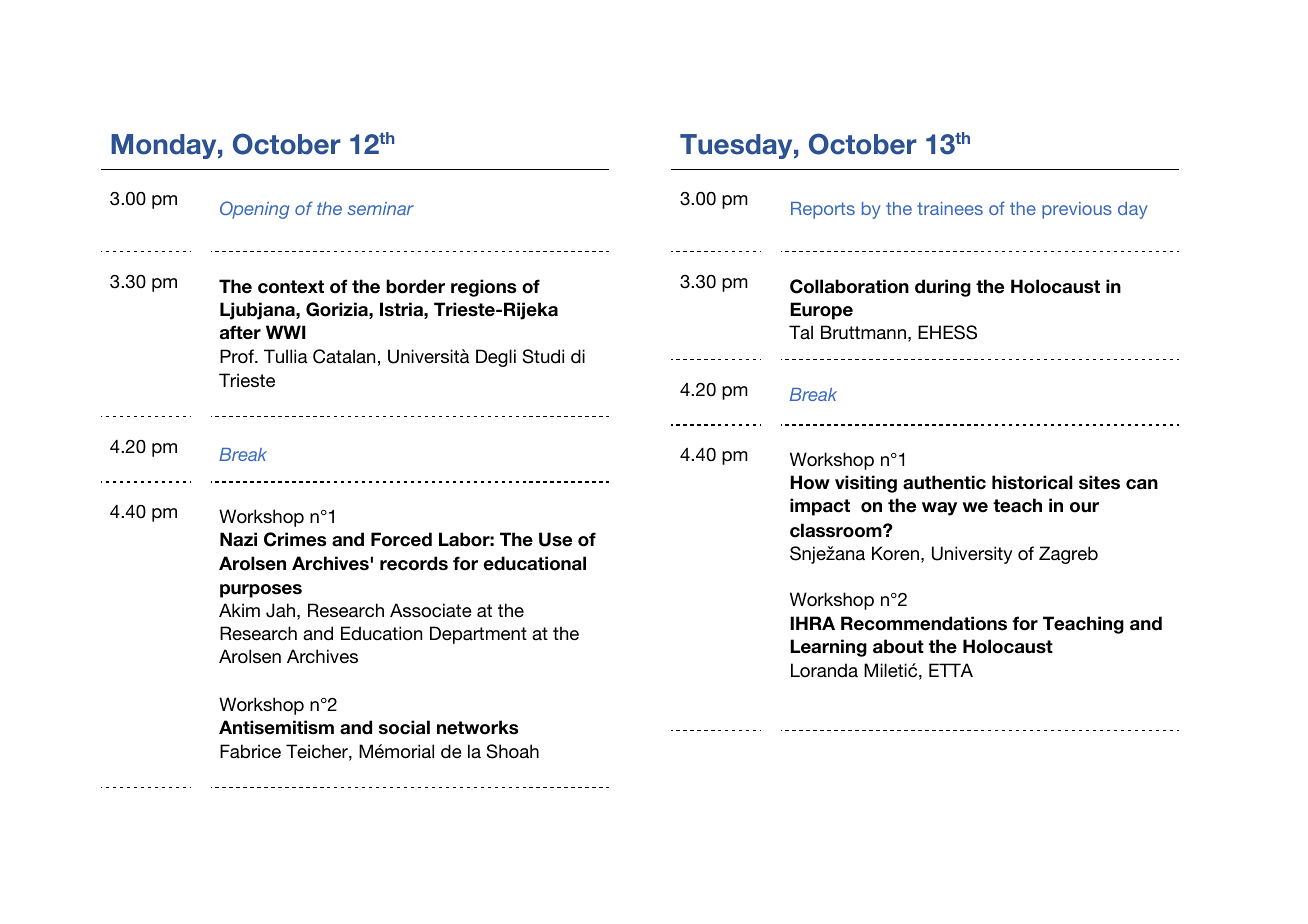  I want to click on social, so click(404, 727).
